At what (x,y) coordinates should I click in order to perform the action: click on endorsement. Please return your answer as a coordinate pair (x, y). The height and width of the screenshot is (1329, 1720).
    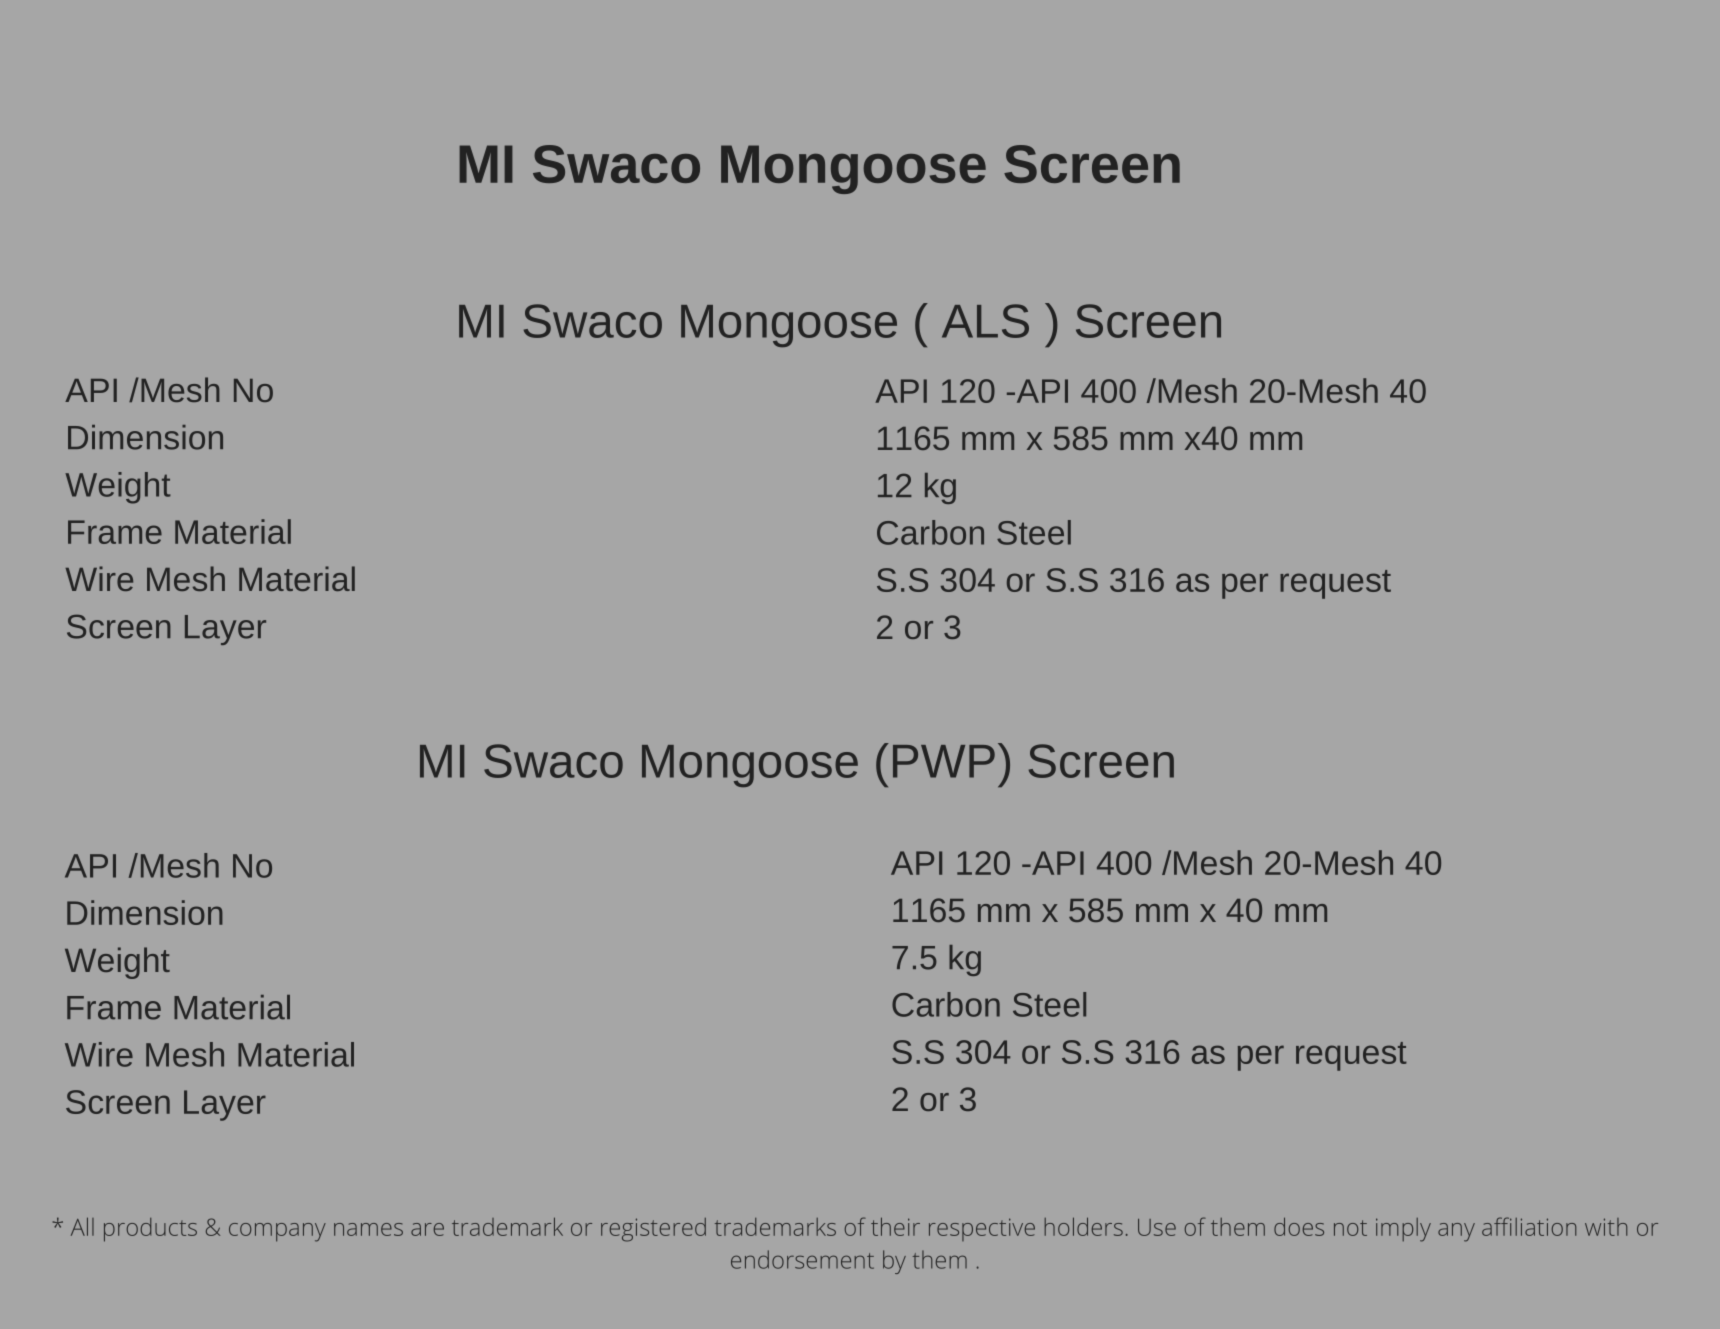
    Looking at the image, I should click on (802, 1259).
